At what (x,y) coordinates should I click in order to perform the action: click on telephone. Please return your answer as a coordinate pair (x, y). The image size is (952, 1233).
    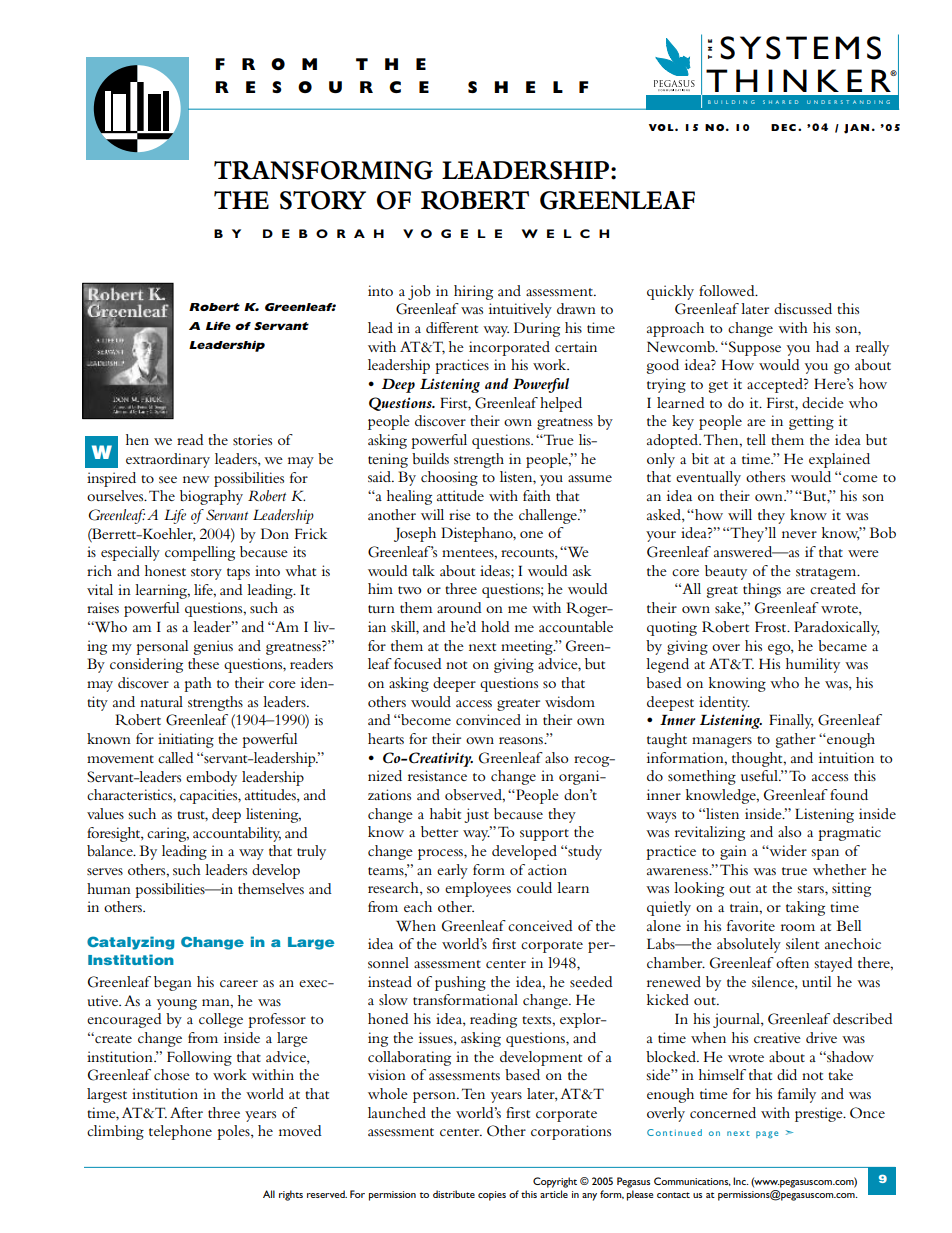
    Looking at the image, I should click on (180, 1132).
